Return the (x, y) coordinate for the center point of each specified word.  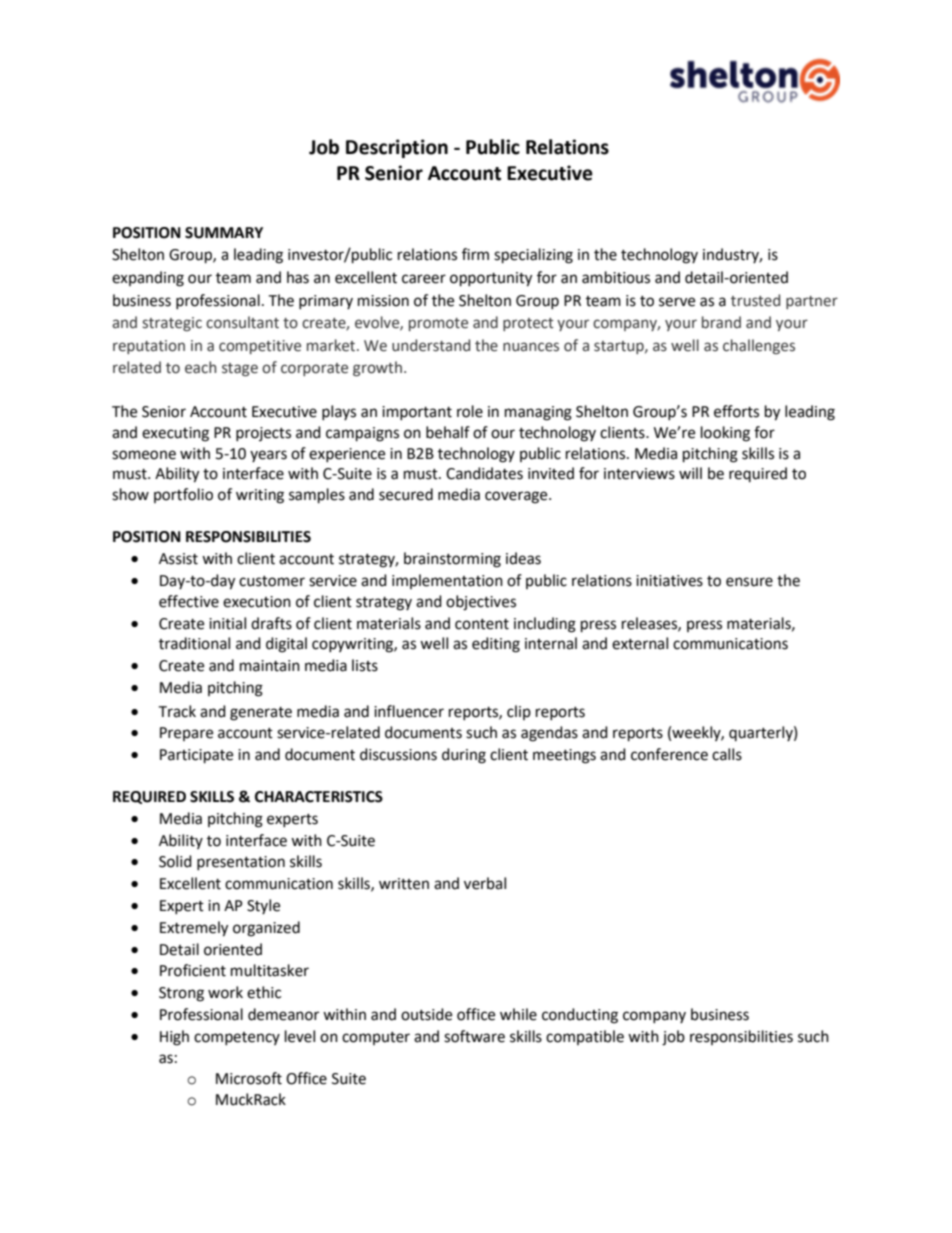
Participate (196, 756)
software (474, 1036)
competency (237, 1038)
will (690, 473)
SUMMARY (224, 233)
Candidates (484, 473)
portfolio (183, 495)
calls (727, 754)
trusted (755, 300)
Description (397, 148)
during (464, 756)
